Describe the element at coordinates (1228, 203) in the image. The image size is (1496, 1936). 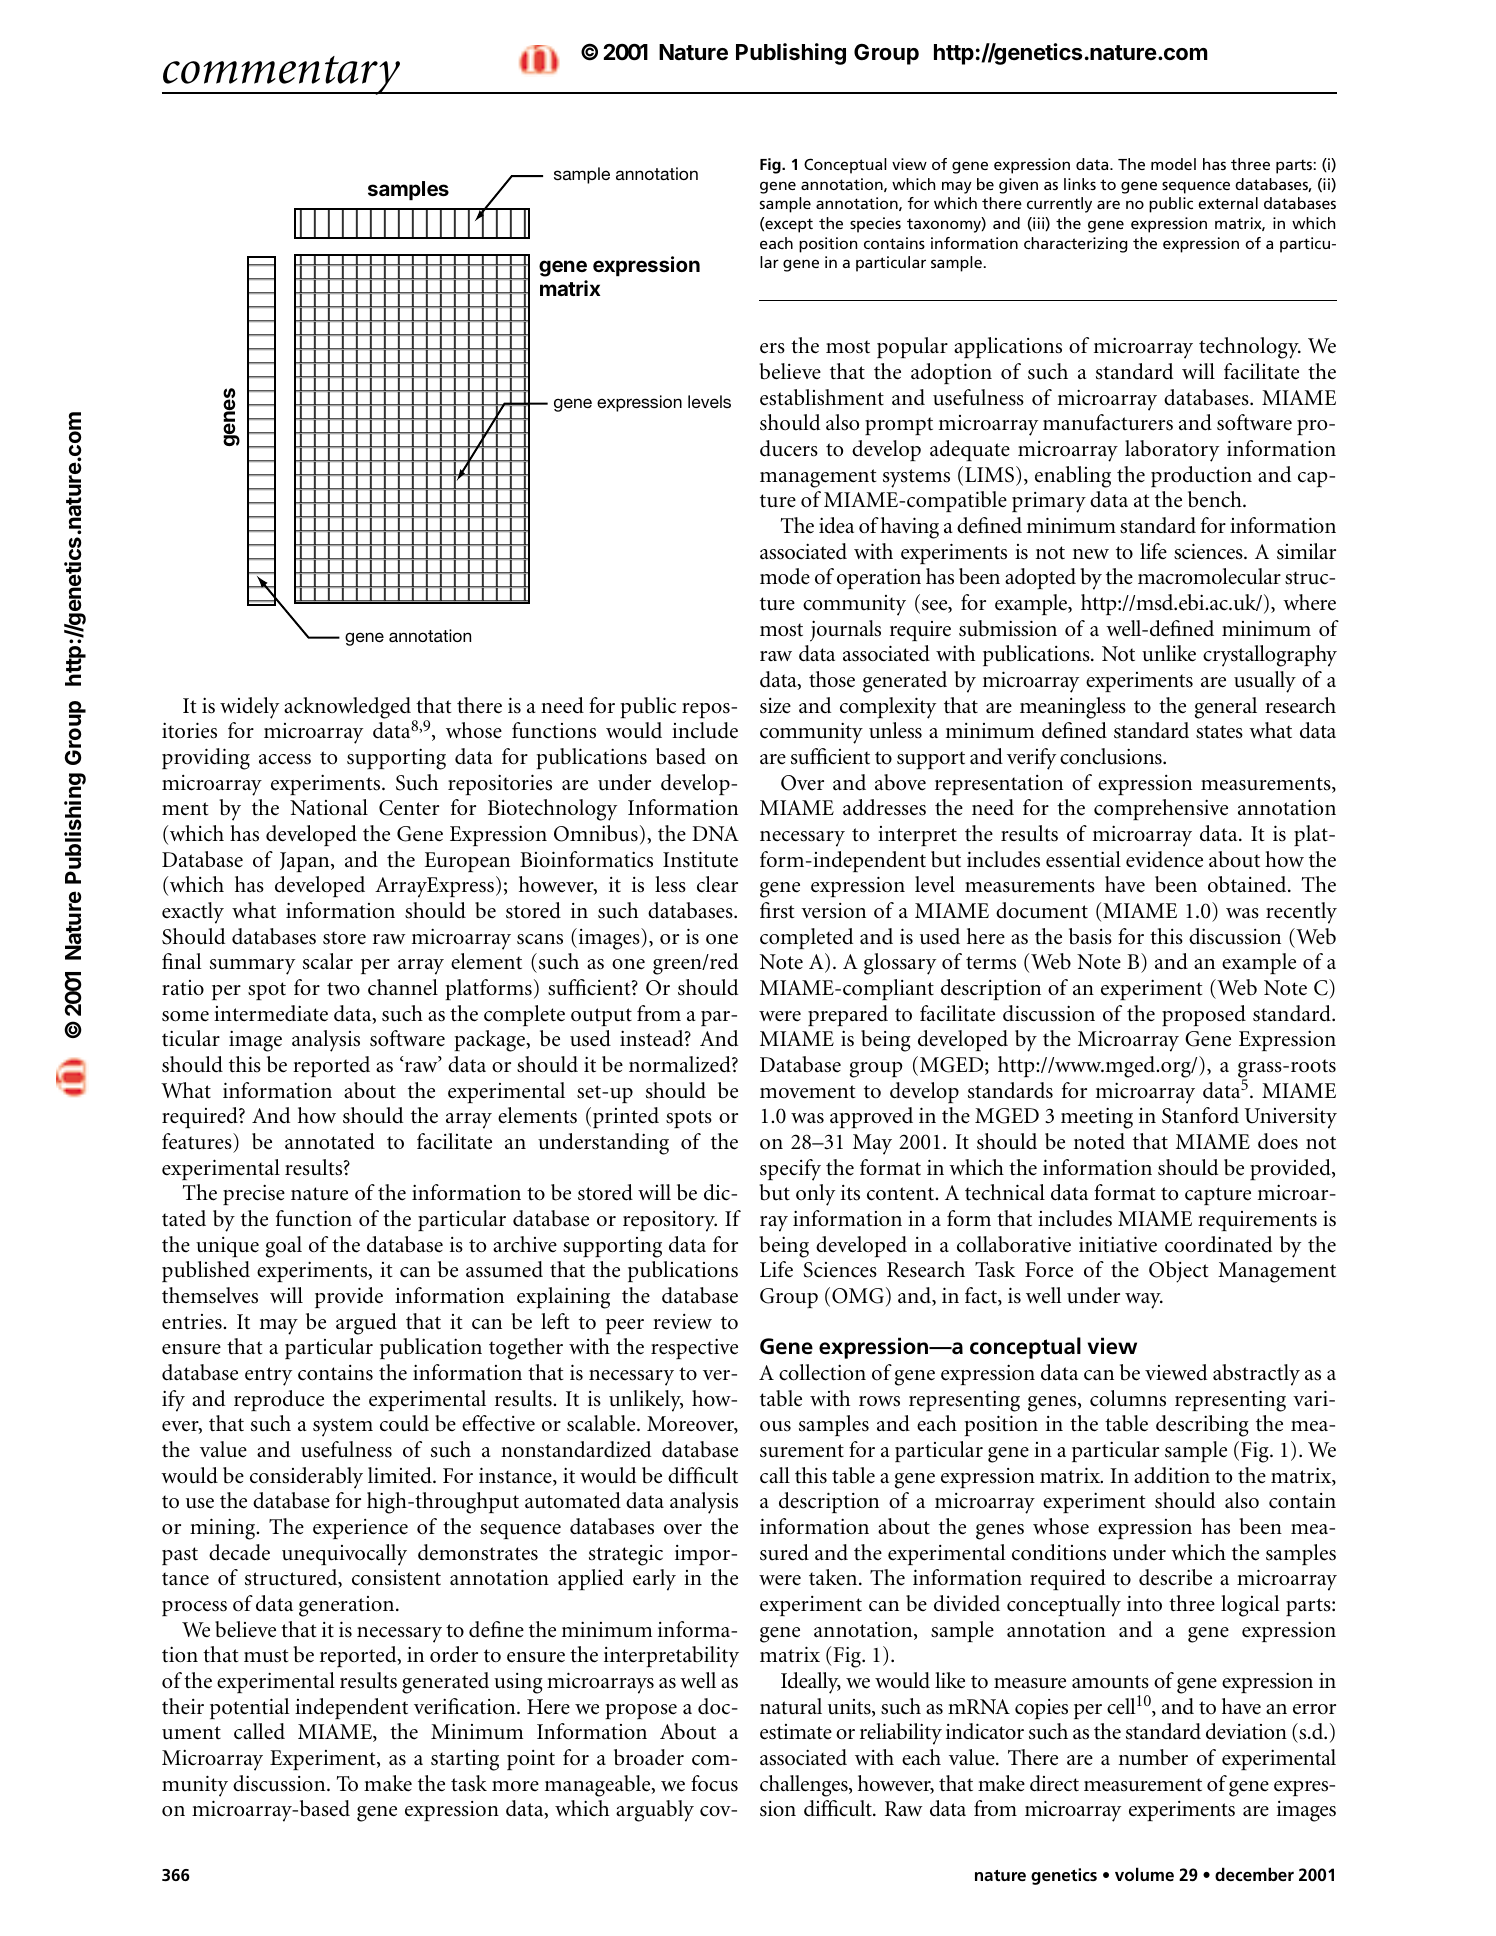
I see `external` at that location.
